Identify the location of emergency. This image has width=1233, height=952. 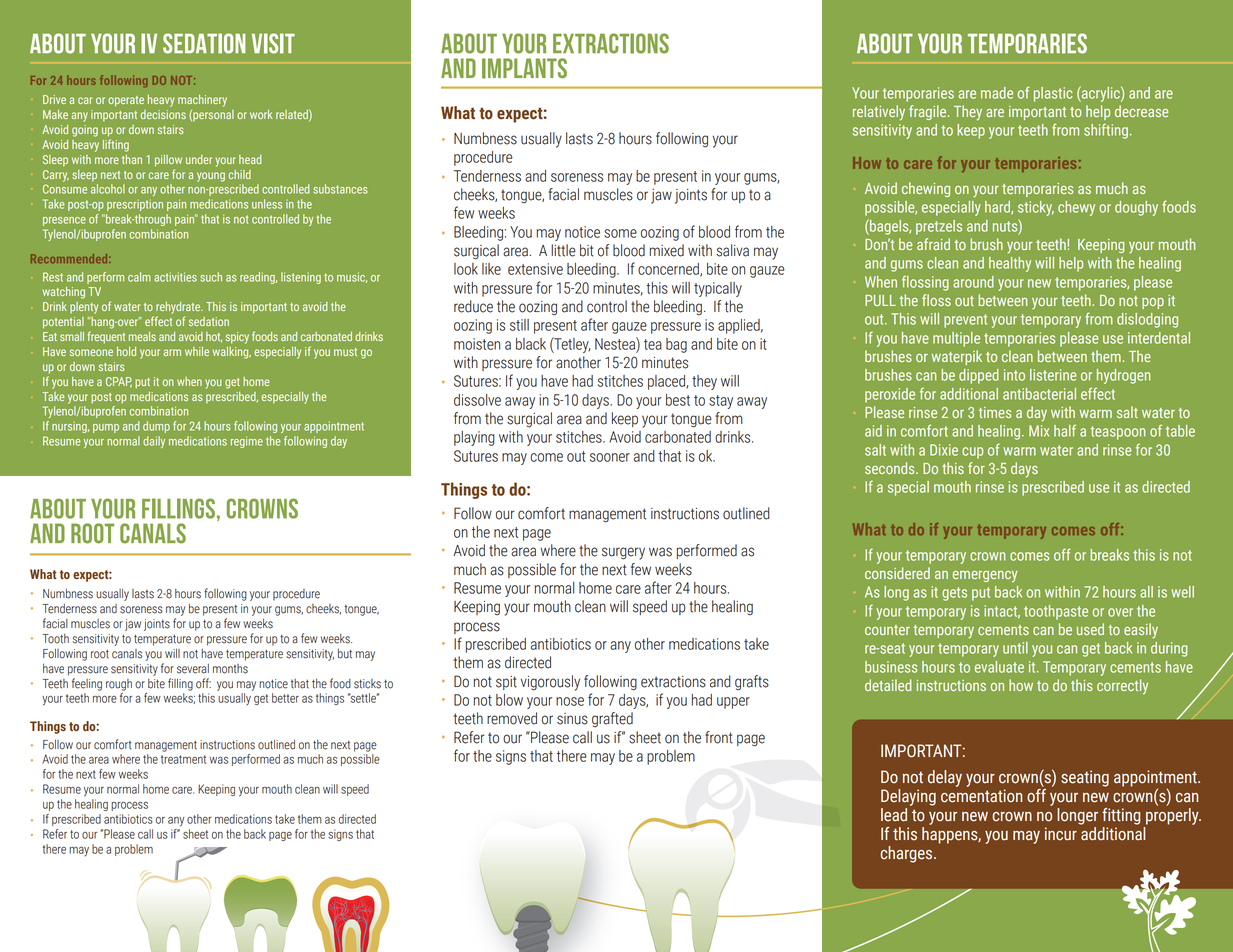
(985, 577).
